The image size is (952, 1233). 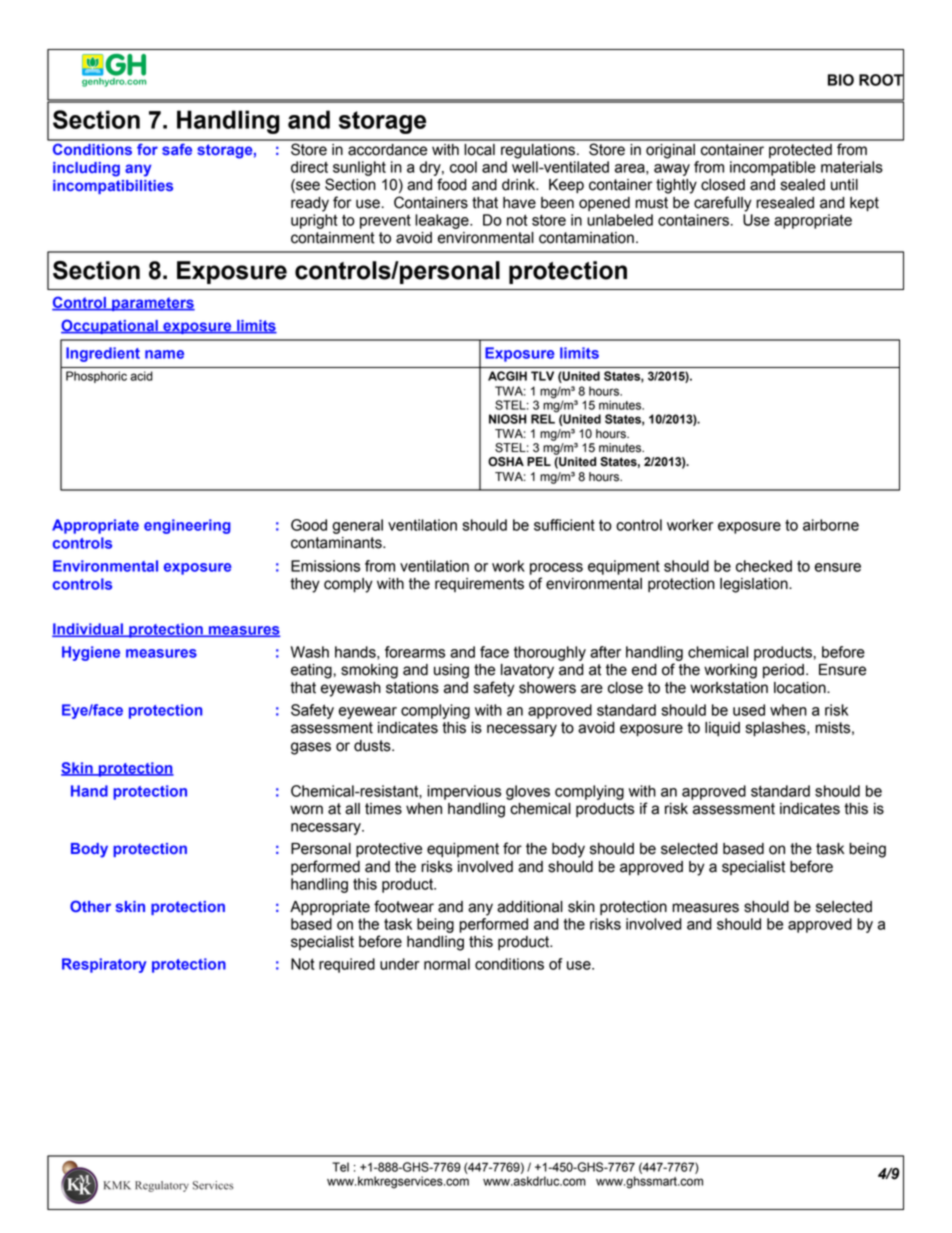 I want to click on additional, so click(x=530, y=907).
